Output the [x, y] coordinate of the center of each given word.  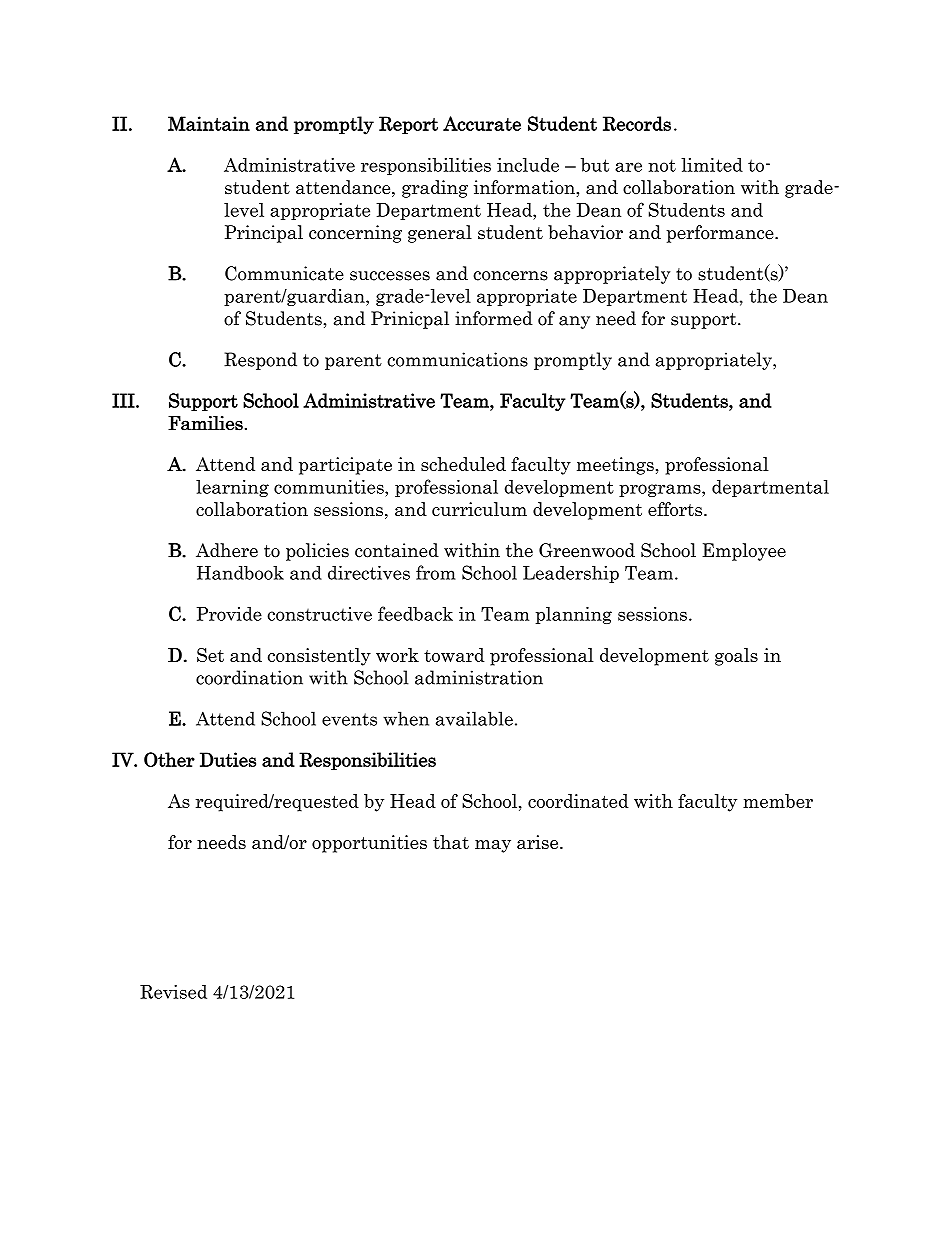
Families [205, 423]
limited [712, 165]
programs [661, 490]
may [493, 846]
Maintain [209, 123]
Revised [173, 992]
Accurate [482, 123]
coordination [249, 677]
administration [479, 677]
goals [736, 657]
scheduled [463, 464]
